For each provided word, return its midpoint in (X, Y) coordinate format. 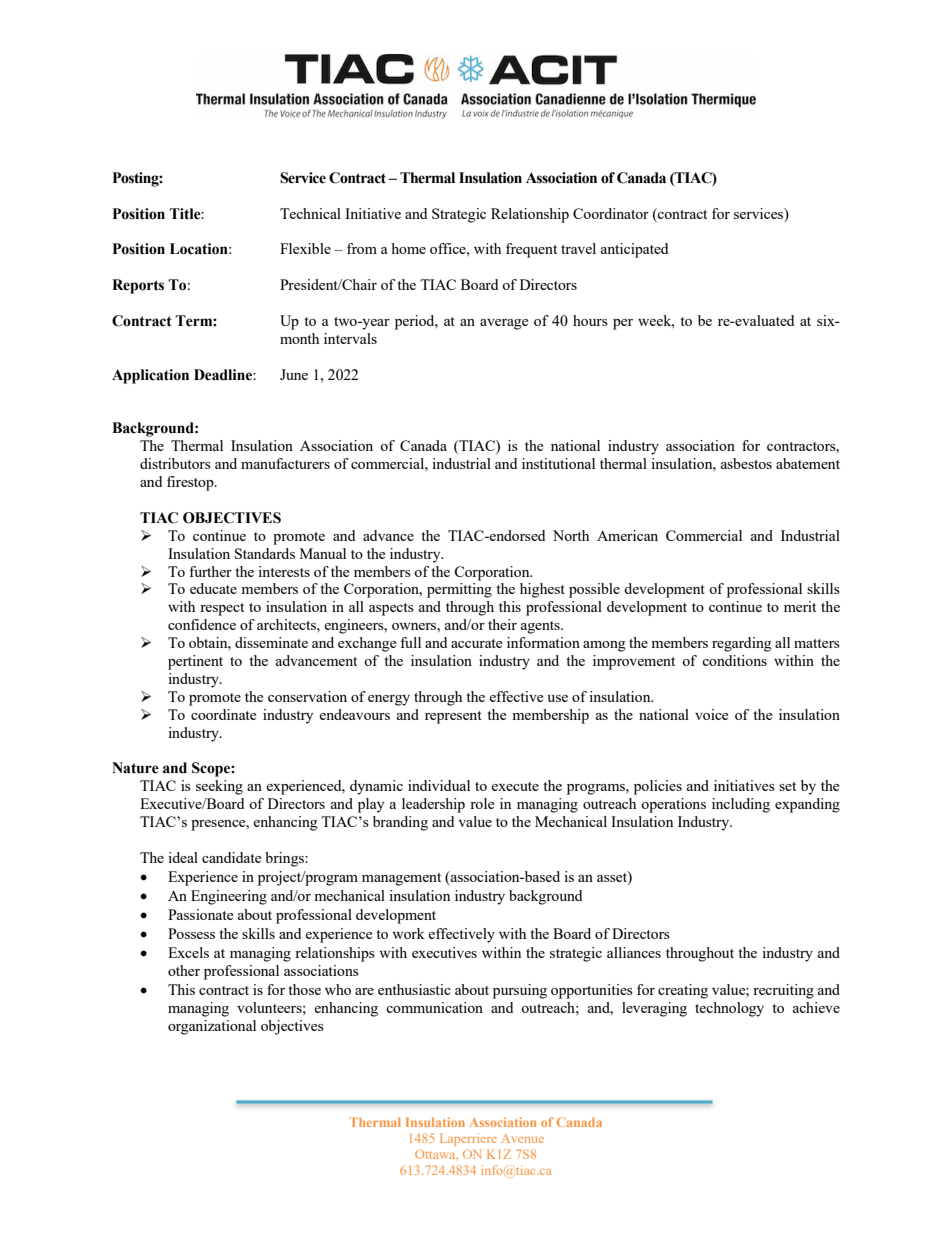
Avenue (522, 1138)
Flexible (305, 248)
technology (729, 1009)
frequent (531, 250)
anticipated (634, 250)
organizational (212, 1027)
